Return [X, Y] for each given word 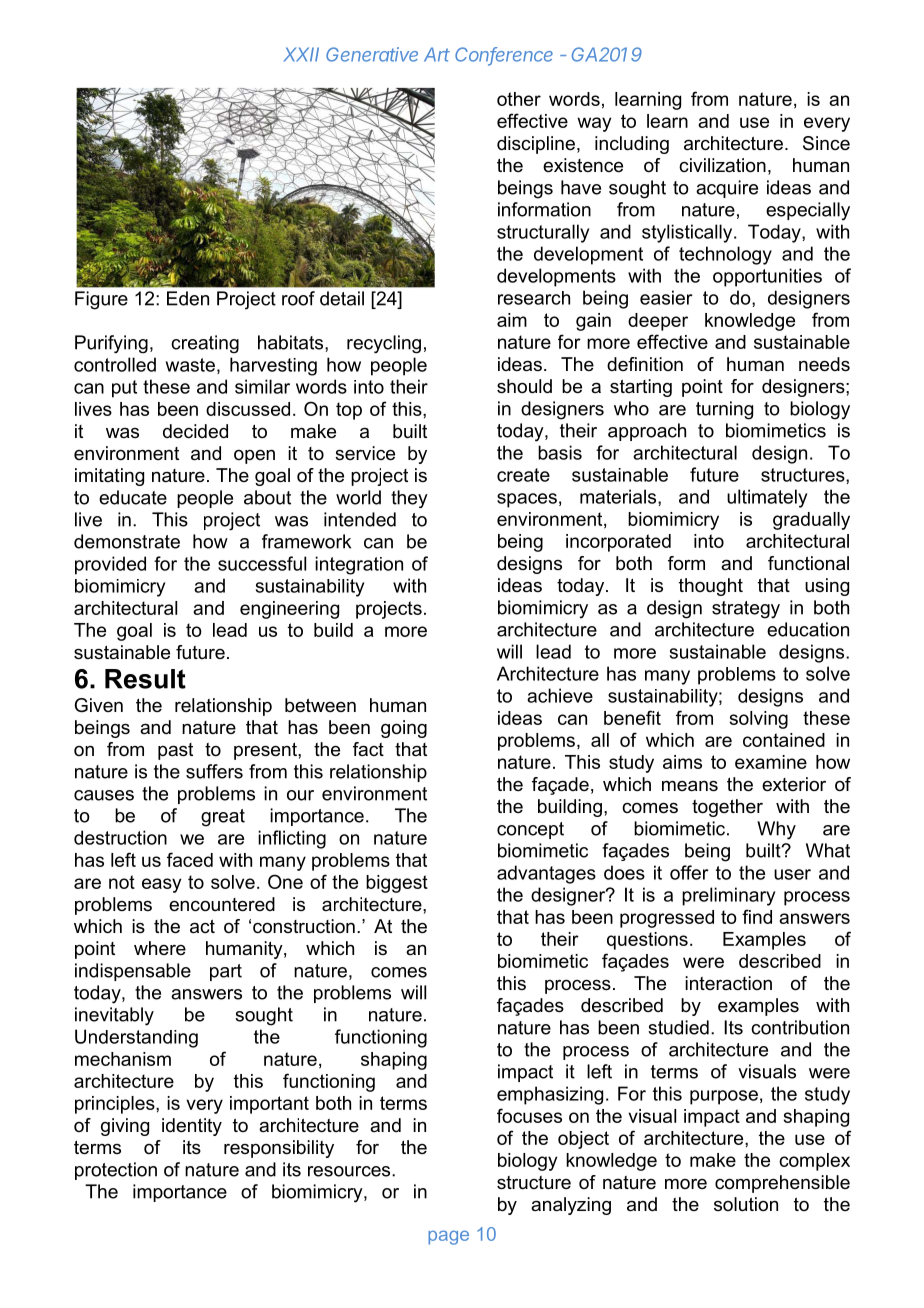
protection [116, 1171]
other [519, 99]
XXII [301, 54]
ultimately [767, 498]
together [727, 808]
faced [190, 859]
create [523, 475]
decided [195, 431]
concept [530, 830]
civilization [722, 165]
